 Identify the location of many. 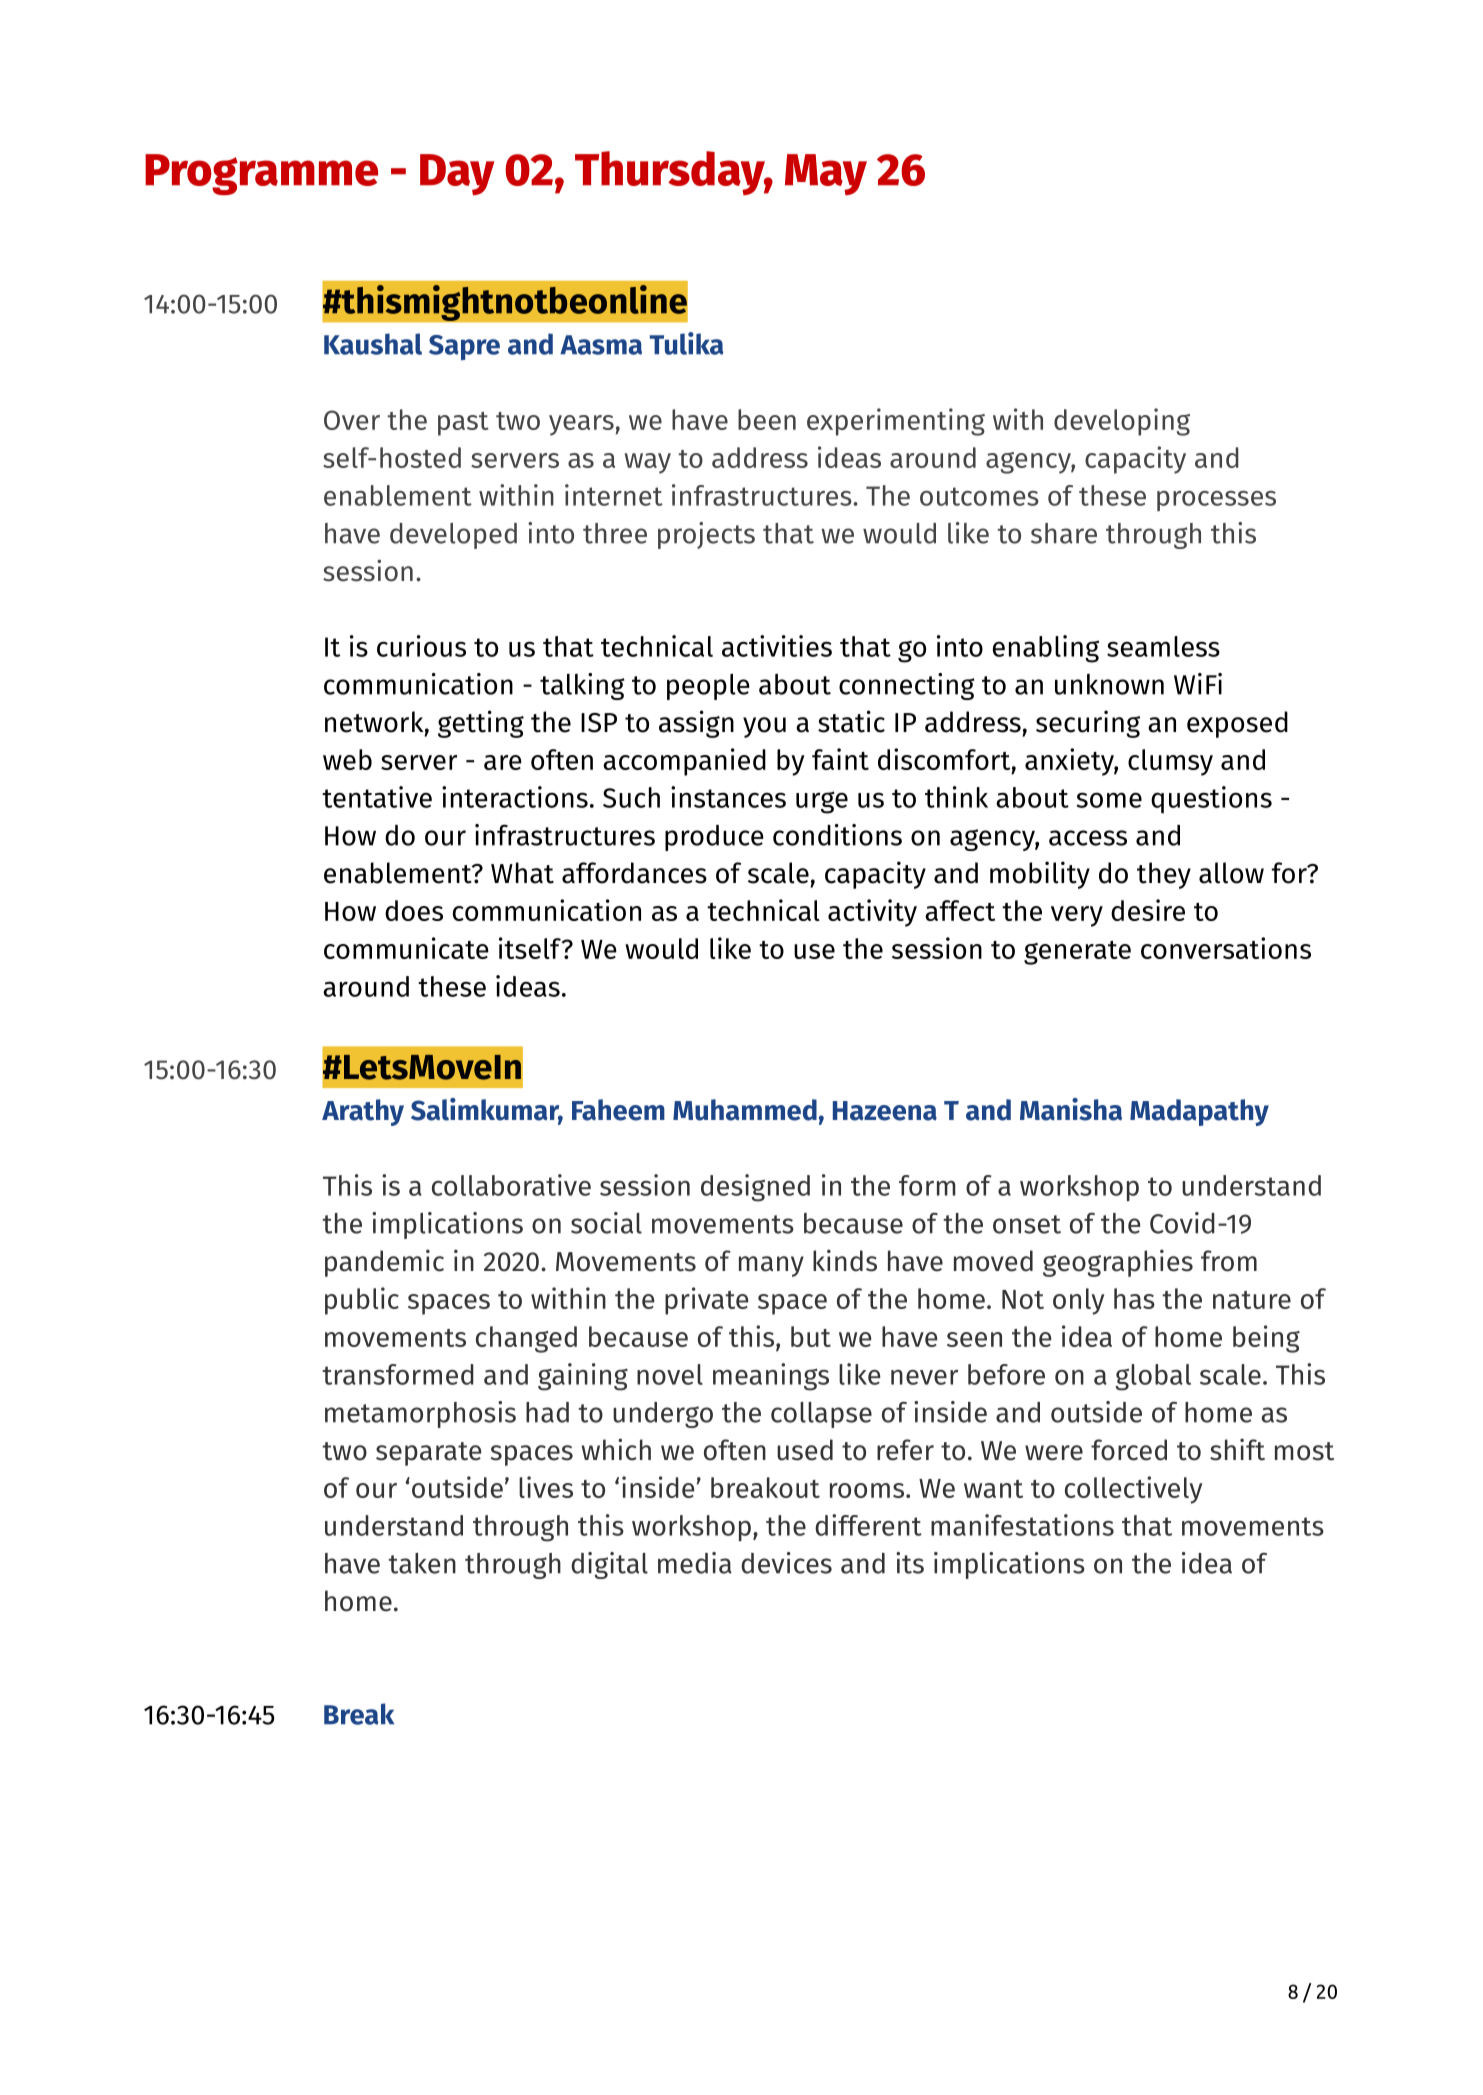
(771, 1266).
